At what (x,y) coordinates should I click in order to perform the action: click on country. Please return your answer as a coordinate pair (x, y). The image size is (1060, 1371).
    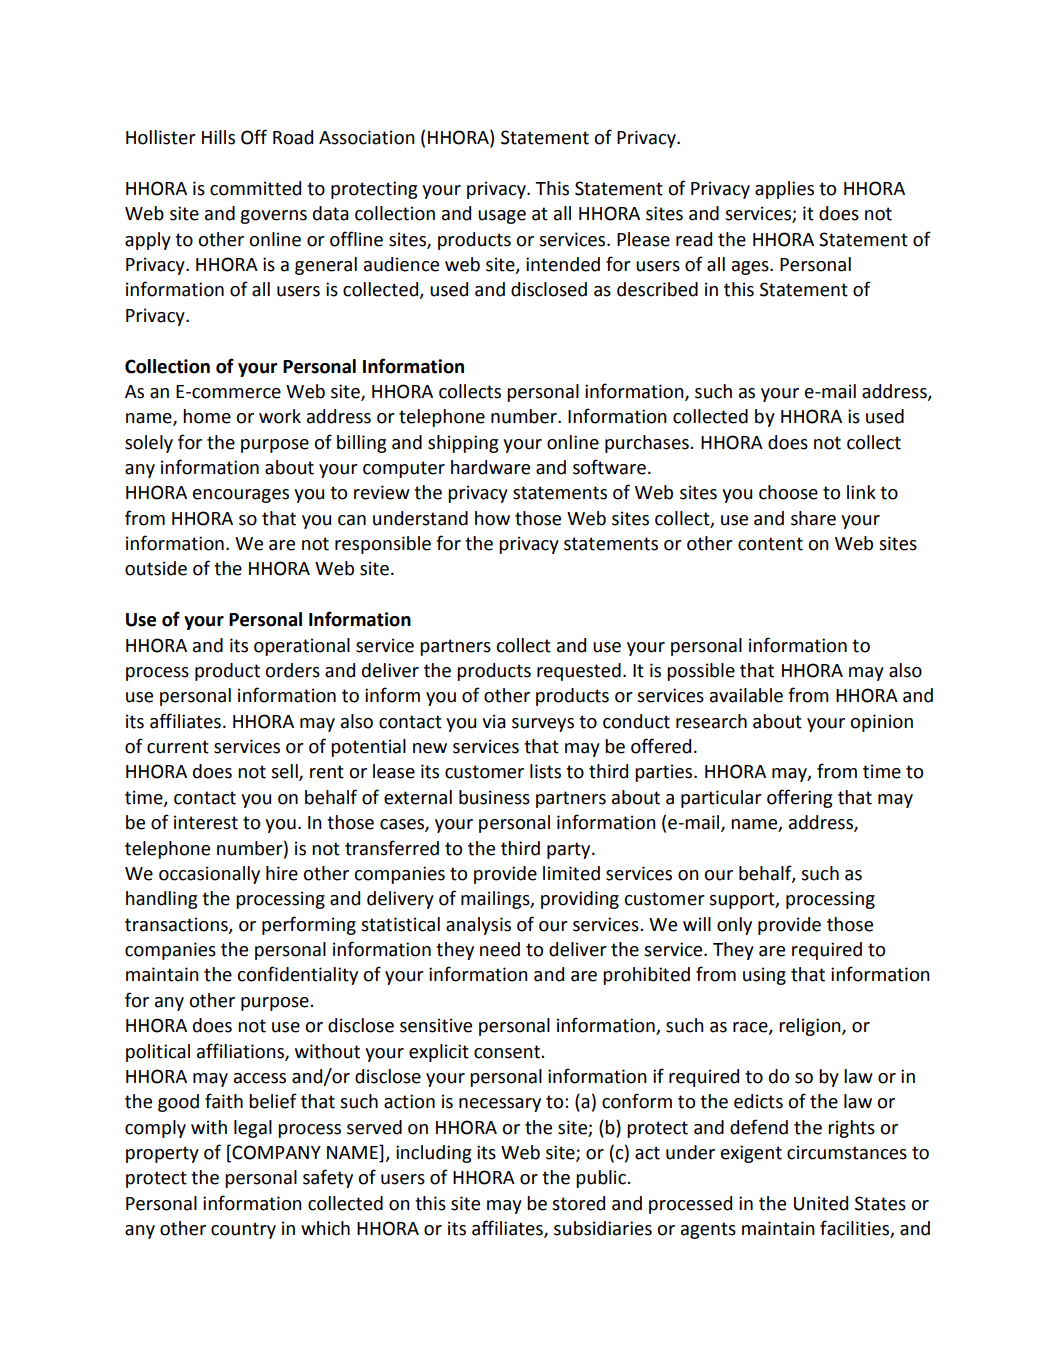
    Looking at the image, I should click on (243, 1230).
